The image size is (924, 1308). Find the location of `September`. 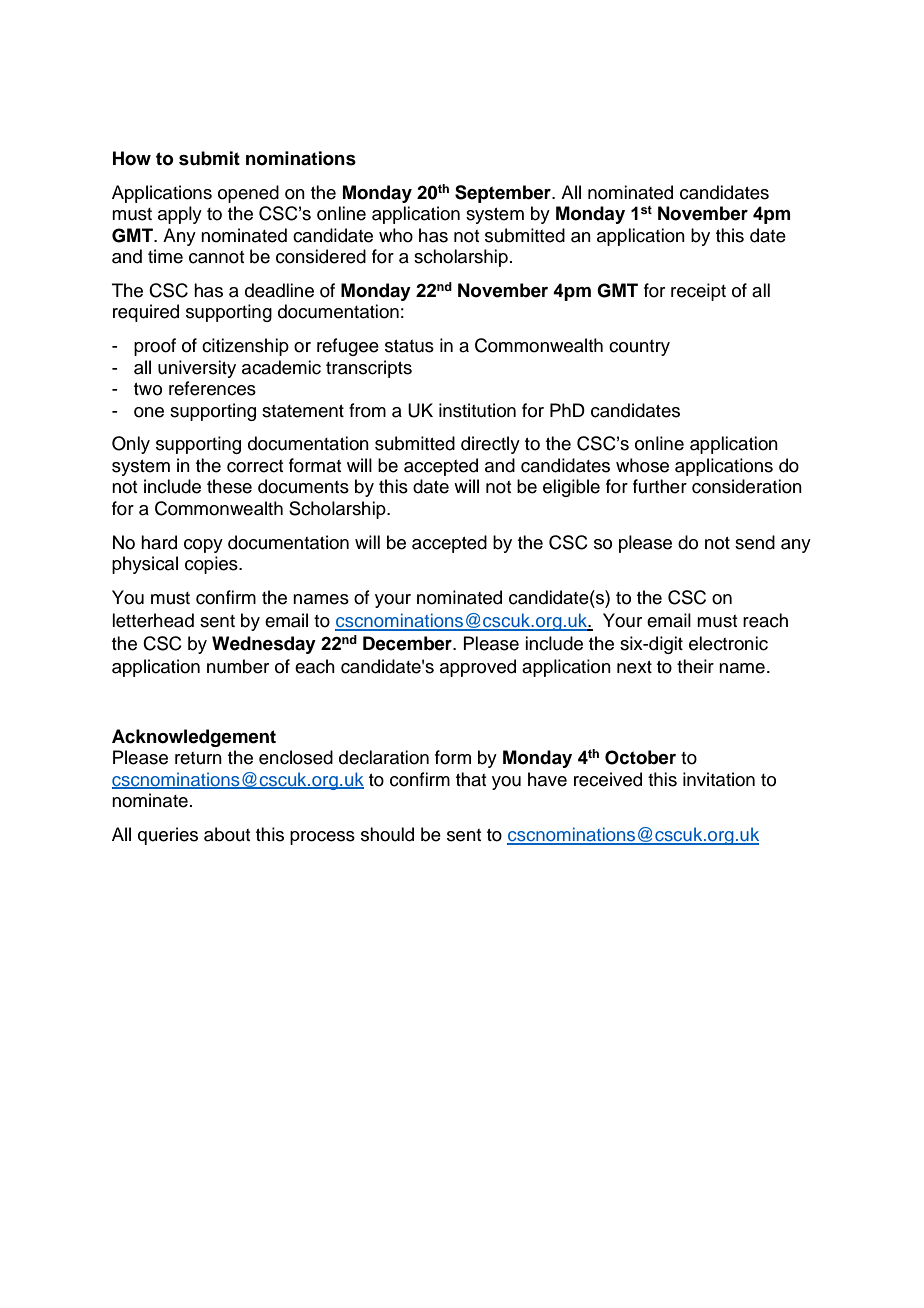

September is located at coordinates (504, 194).
